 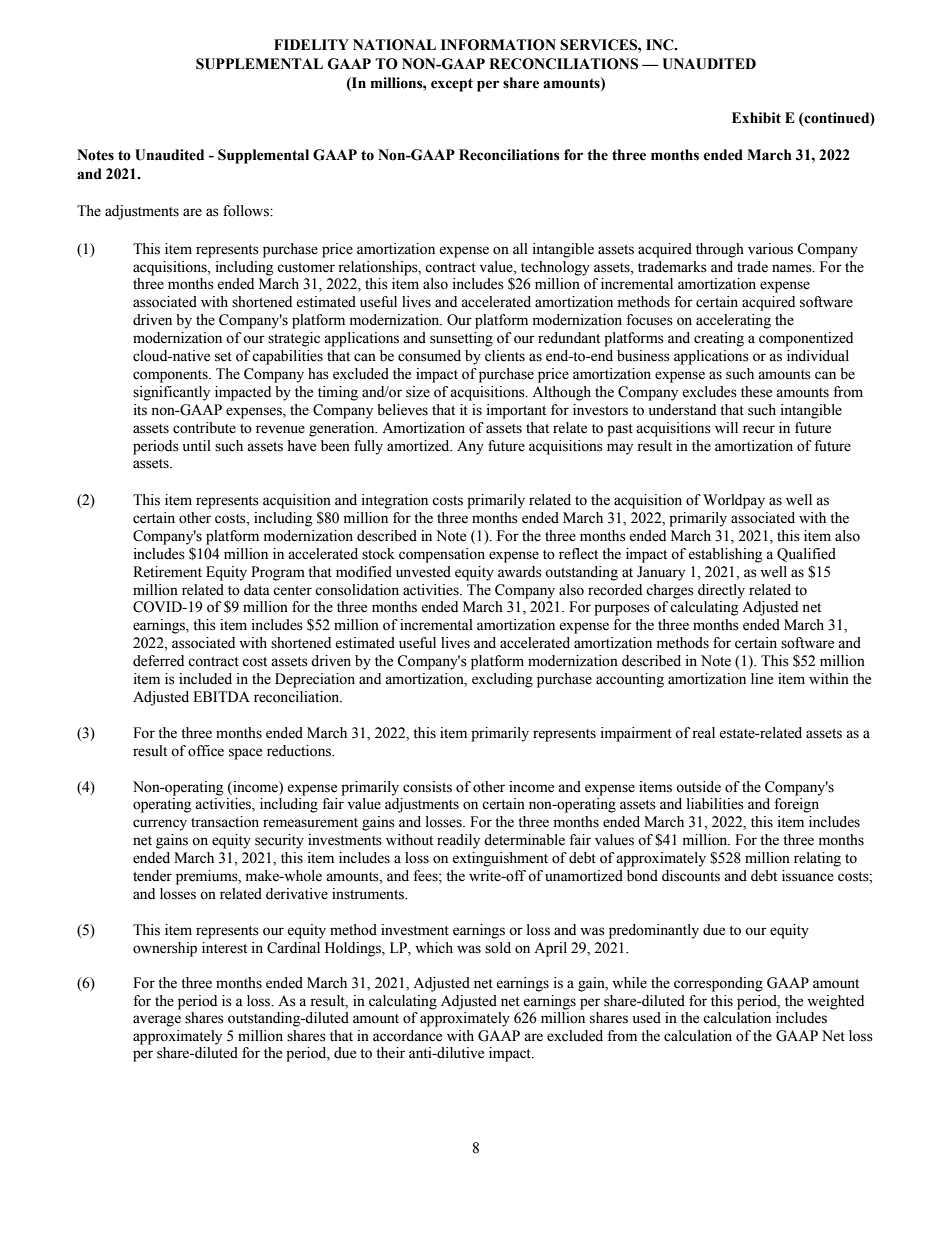 What do you see at coordinates (452, 85) in the screenshot?
I see `except` at bounding box center [452, 85].
